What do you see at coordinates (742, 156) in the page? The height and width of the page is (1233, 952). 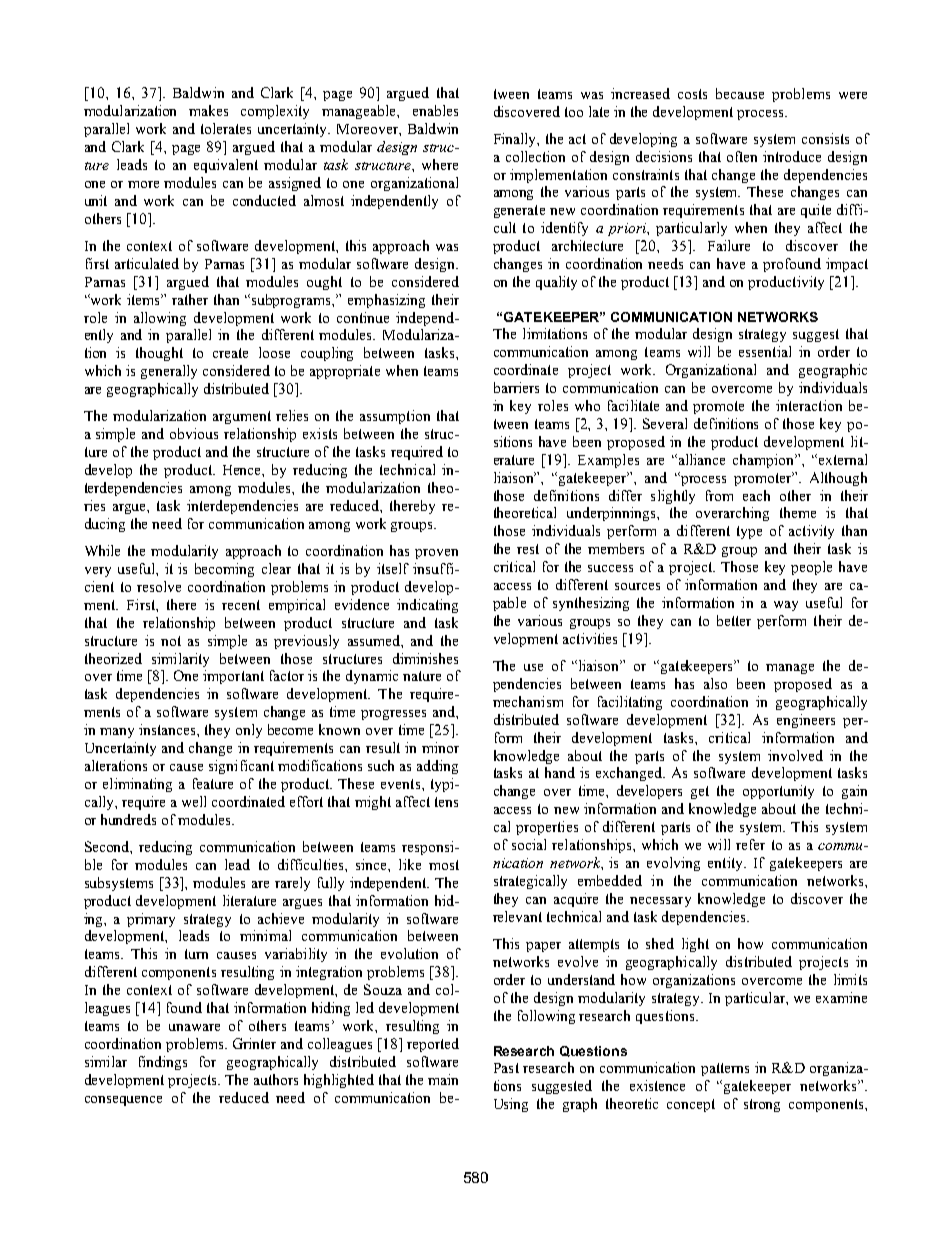 I see `often` at bounding box center [742, 156].
